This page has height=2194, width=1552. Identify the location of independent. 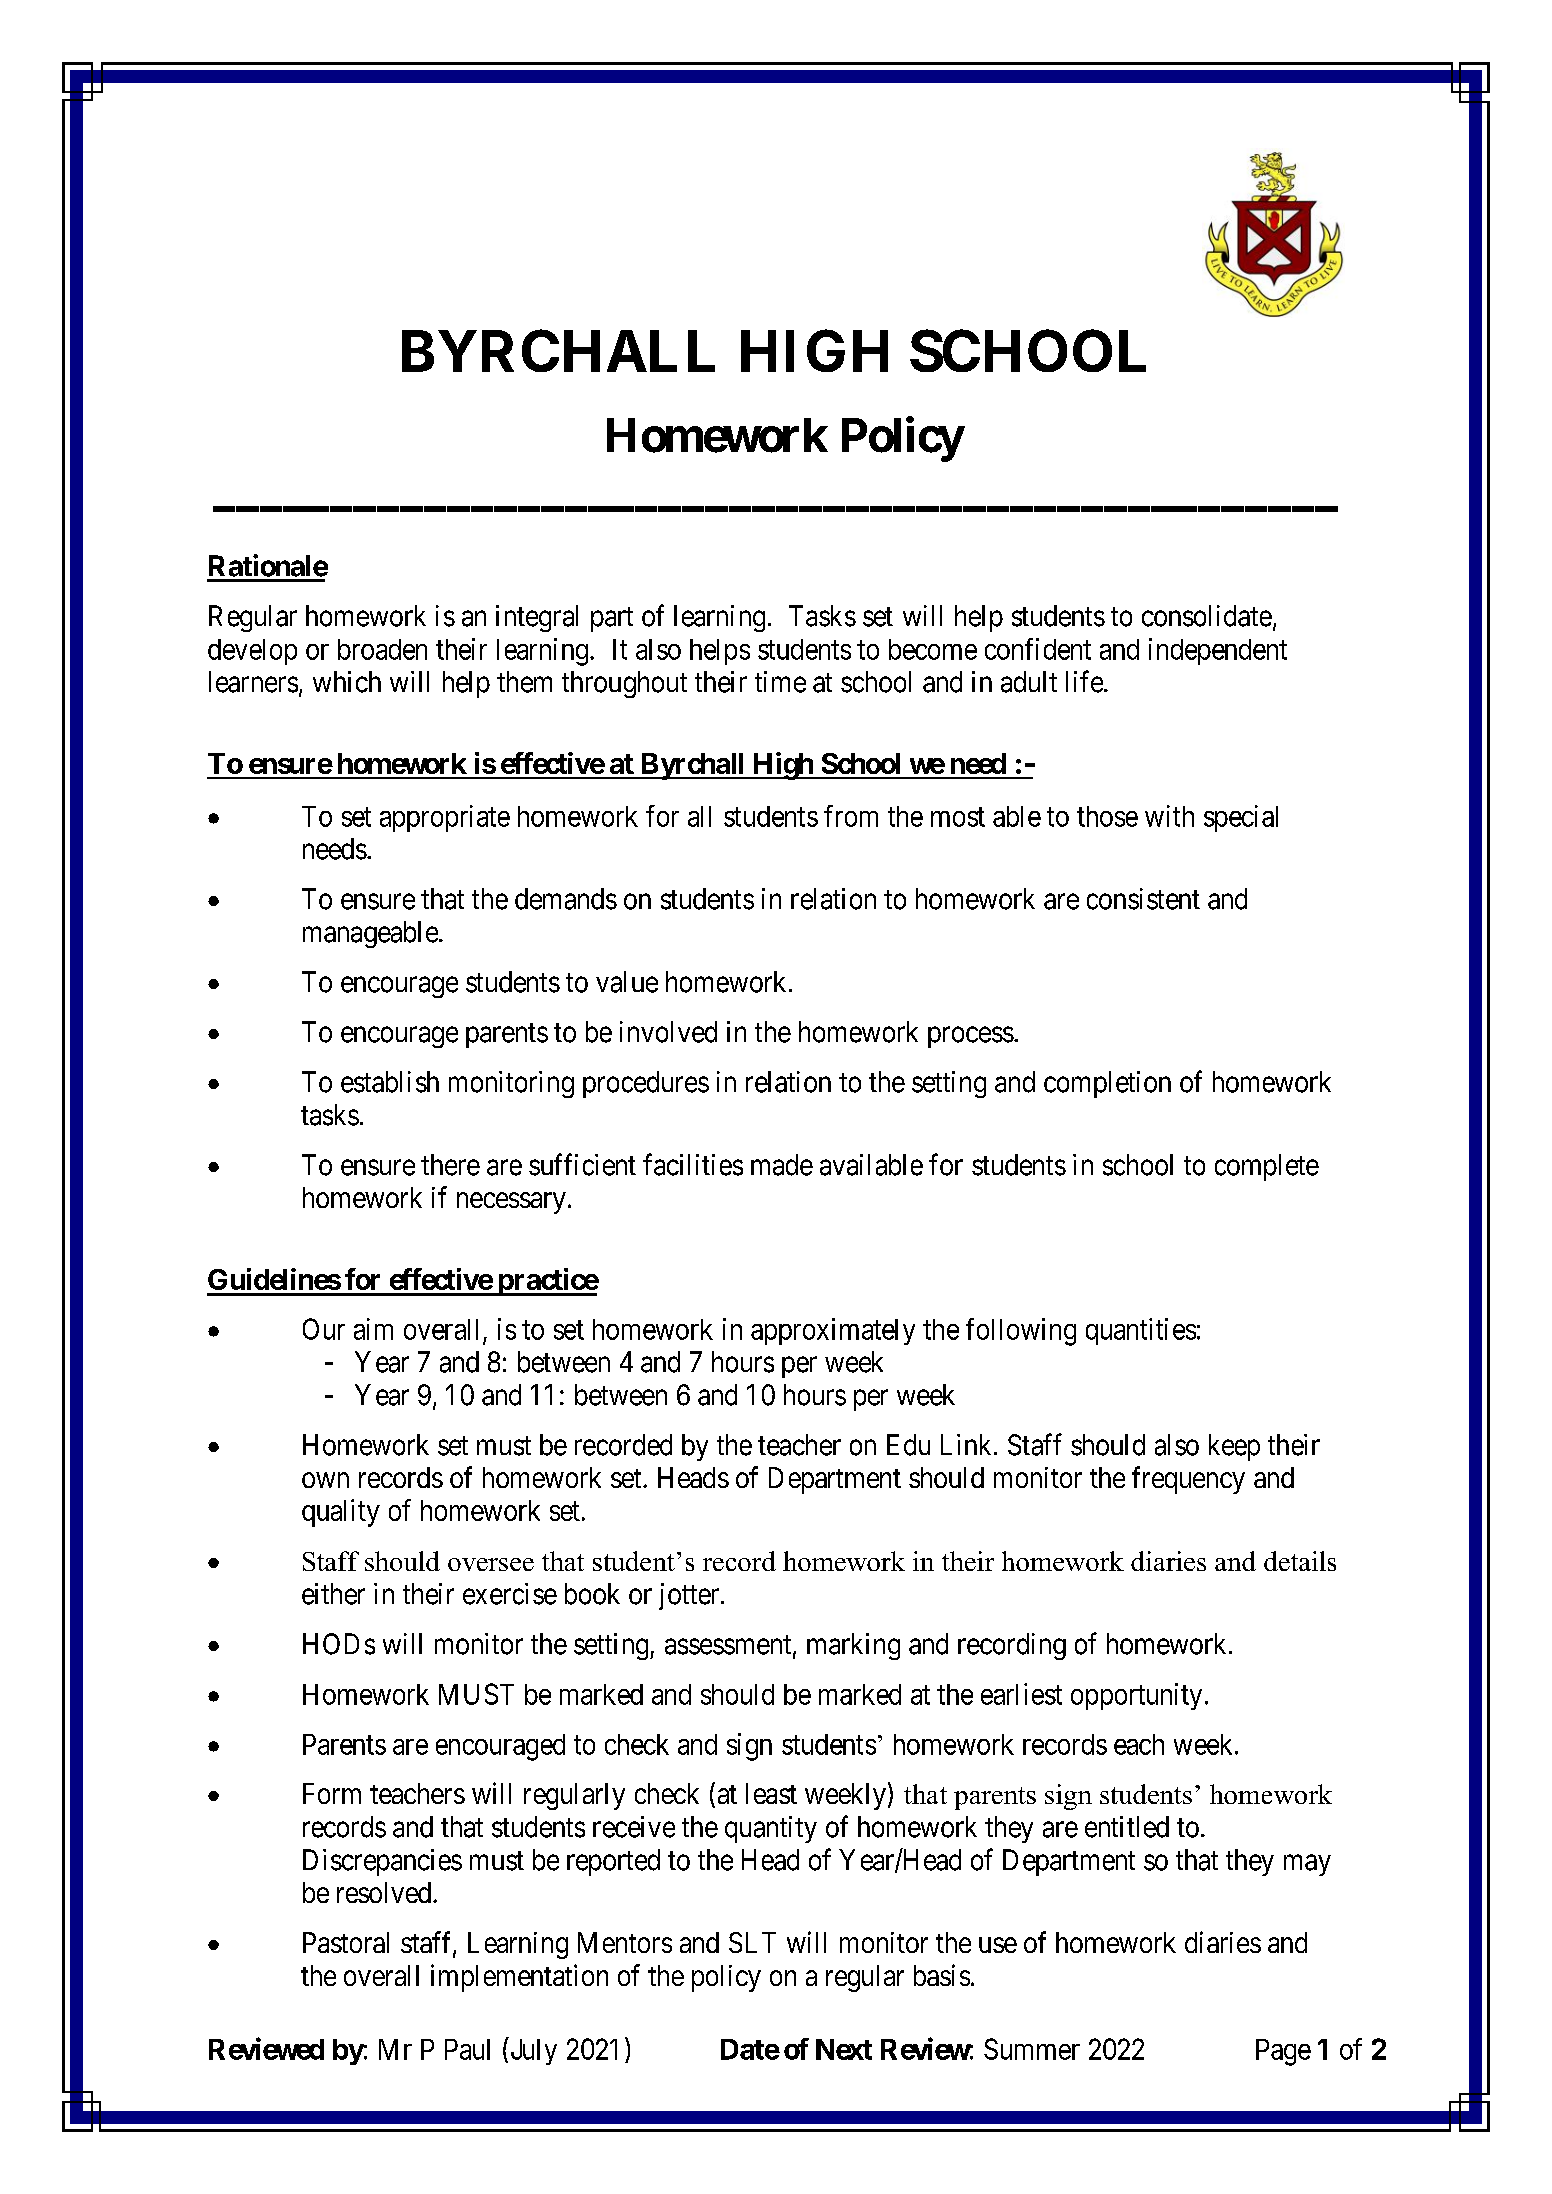
(1218, 651).
